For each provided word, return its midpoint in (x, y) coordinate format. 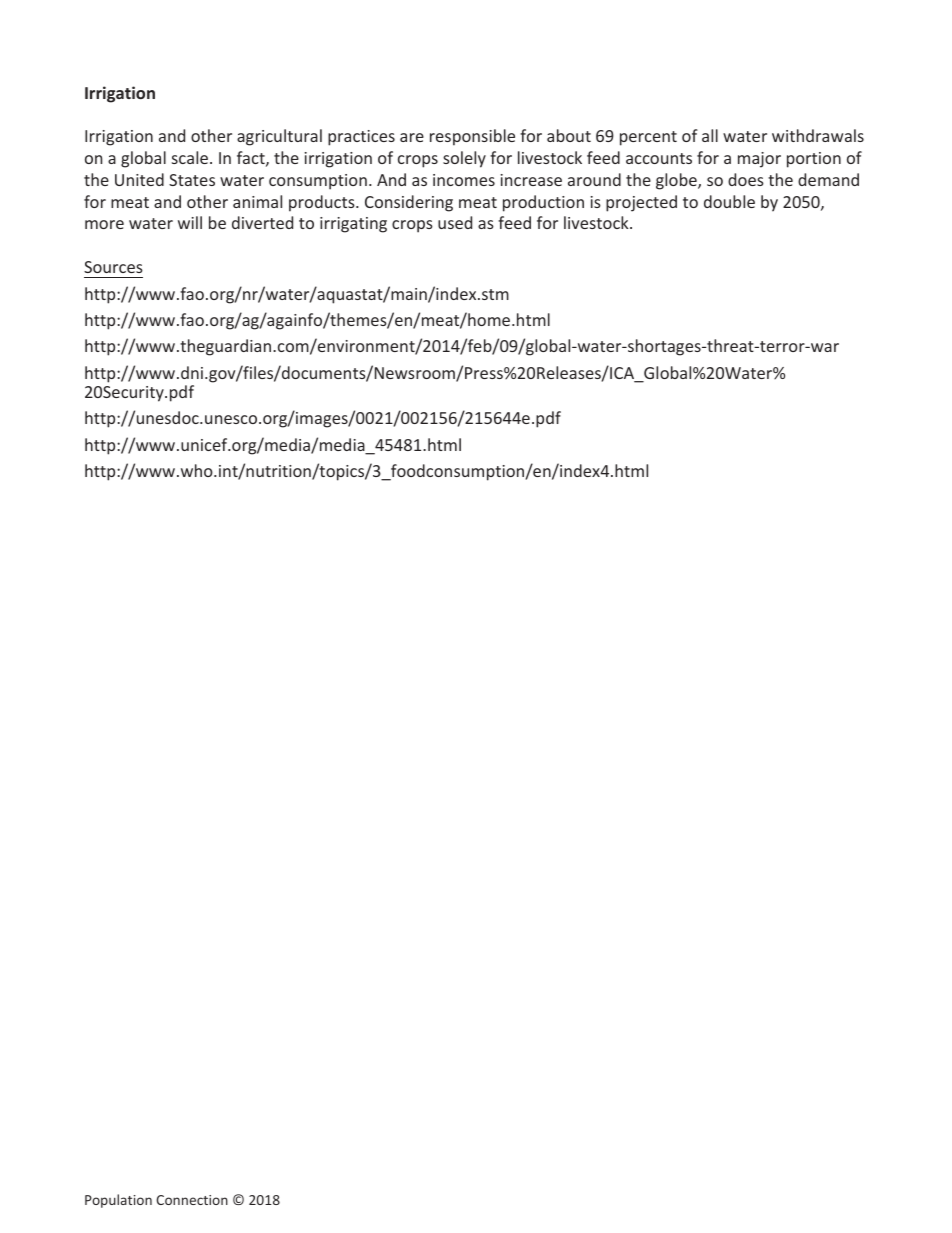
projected (641, 203)
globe (677, 181)
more (104, 224)
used (455, 222)
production (543, 203)
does (746, 179)
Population (118, 1201)
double (729, 201)
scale (190, 157)
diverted (262, 222)
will (190, 222)
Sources (113, 267)
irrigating (353, 225)
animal (257, 201)
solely (464, 159)
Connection (192, 1200)
